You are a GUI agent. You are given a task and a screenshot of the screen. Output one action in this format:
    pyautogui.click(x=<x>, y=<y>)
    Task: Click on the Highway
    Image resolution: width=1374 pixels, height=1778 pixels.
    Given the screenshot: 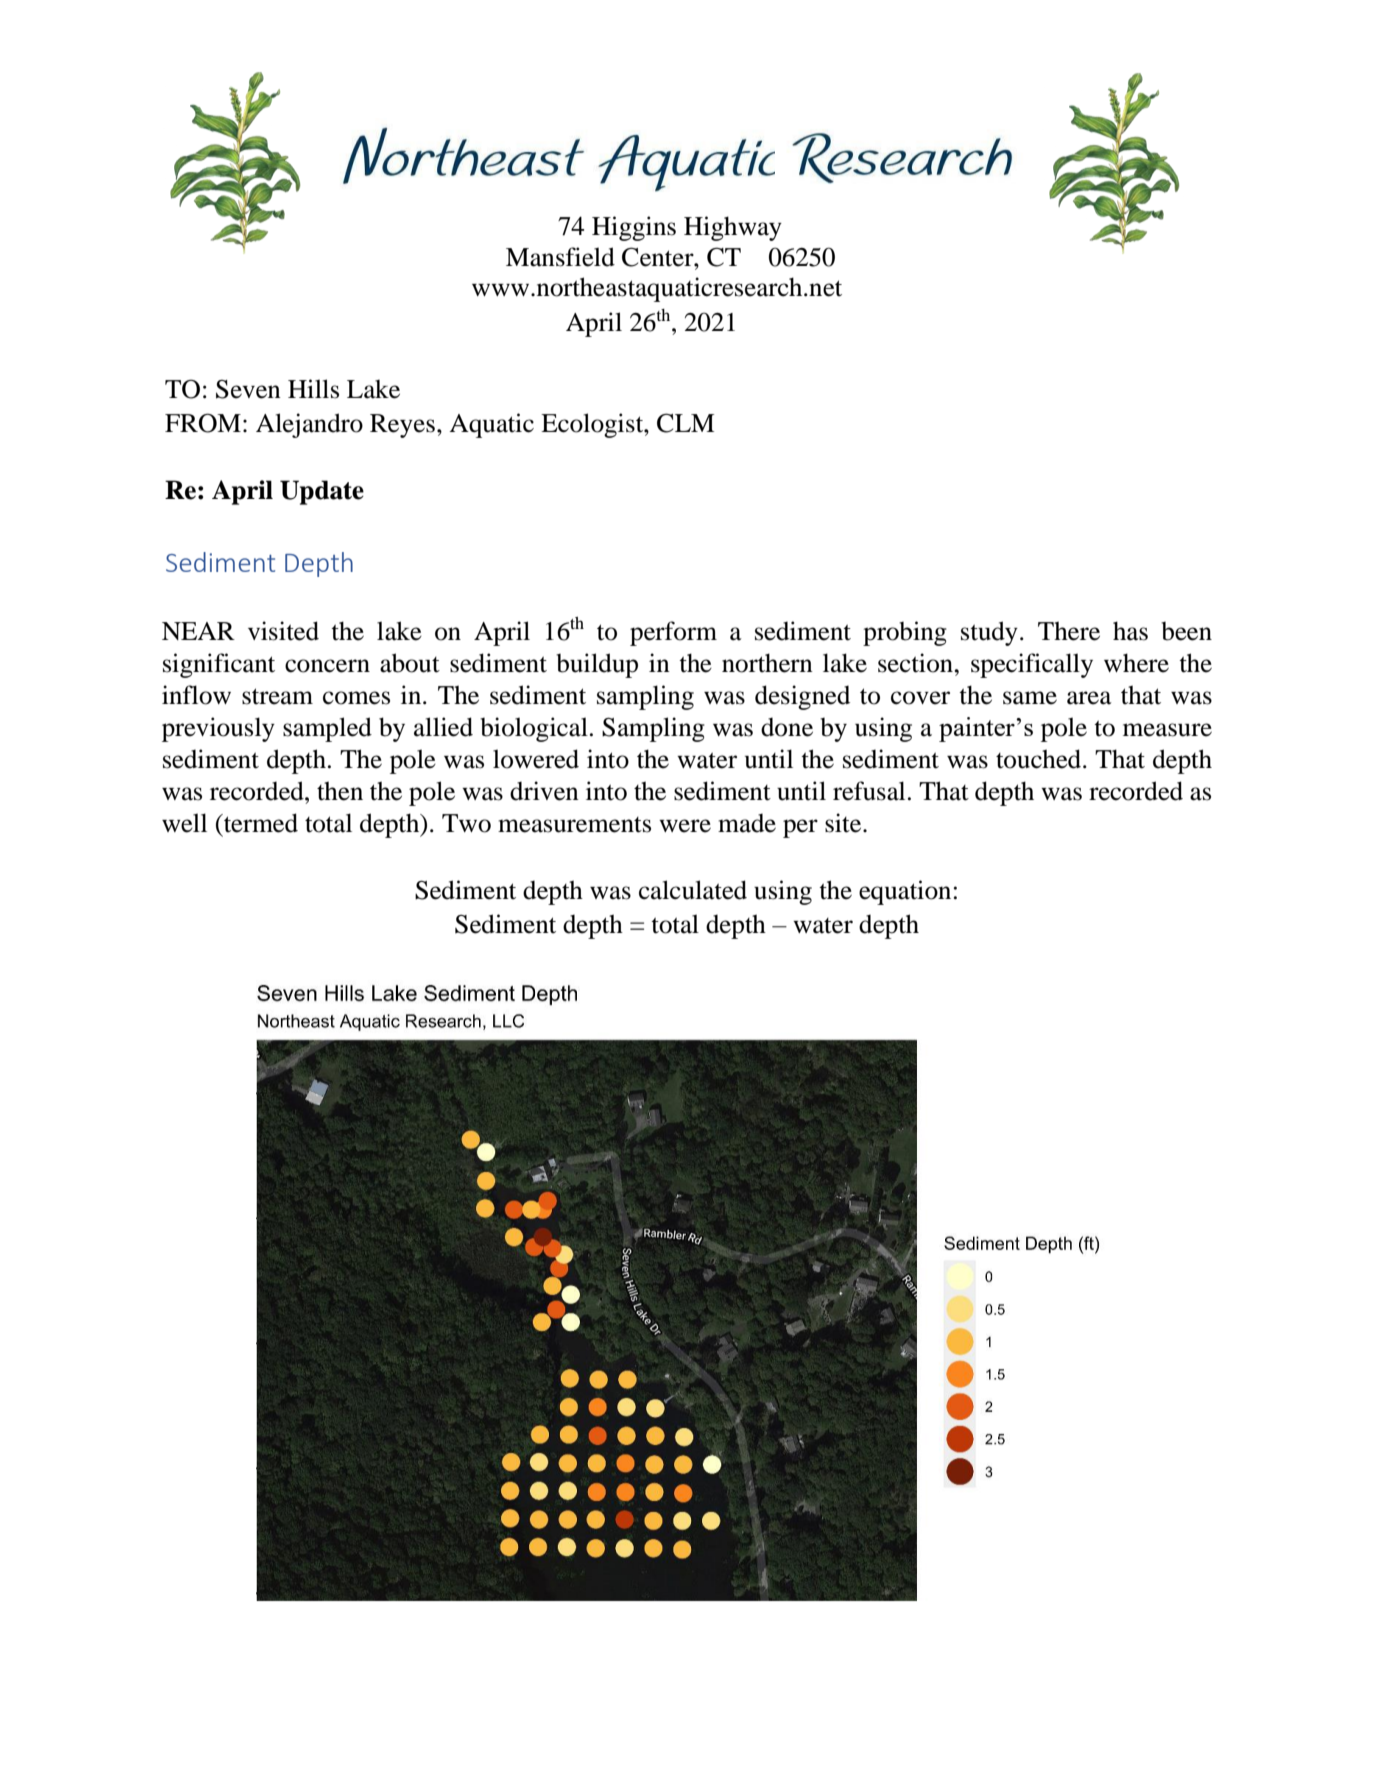 What is the action you would take?
    pyautogui.click(x=733, y=228)
